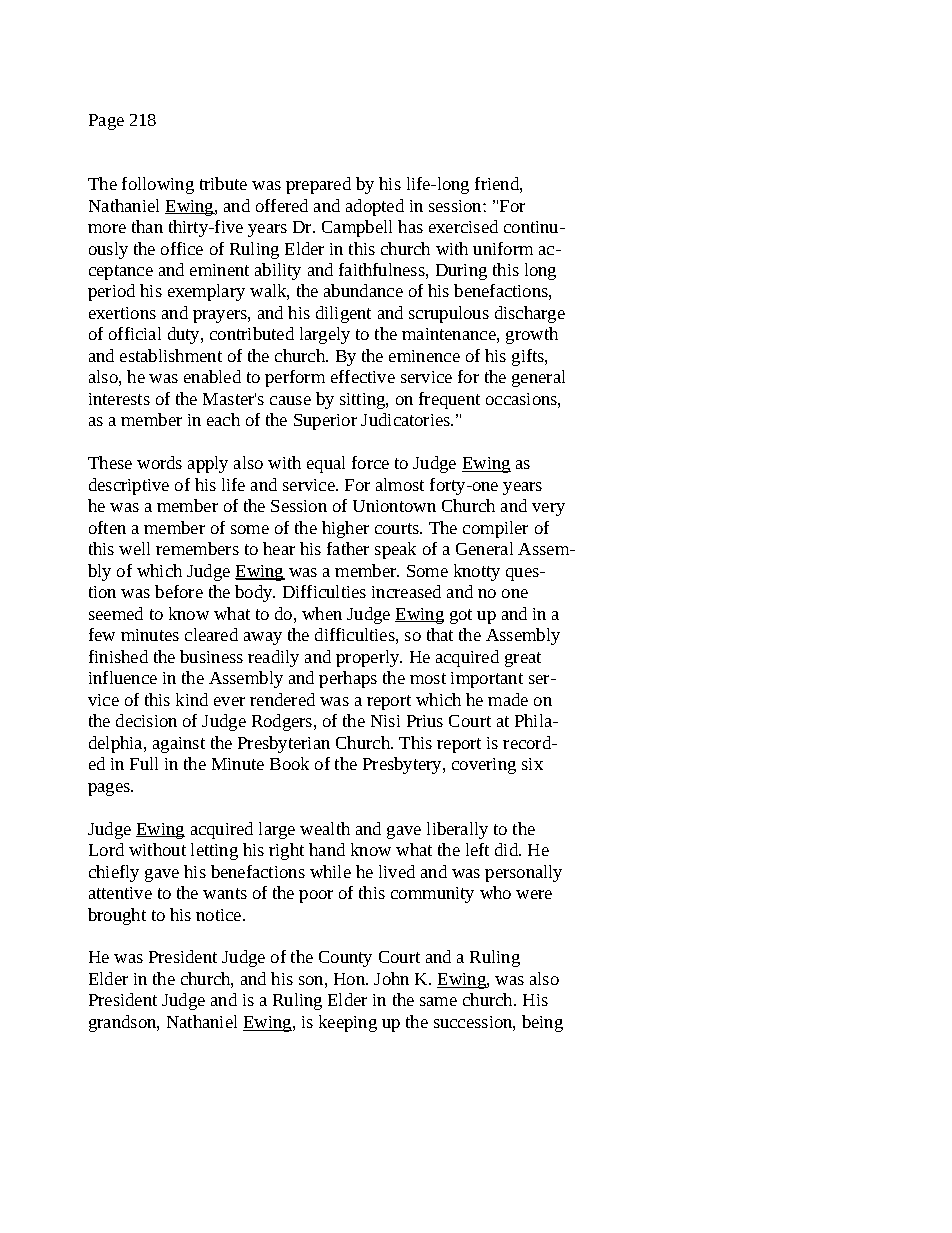 This screenshot has height=1233, width=952. Describe the element at coordinates (117, 916) in the screenshot. I see `brought` at that location.
